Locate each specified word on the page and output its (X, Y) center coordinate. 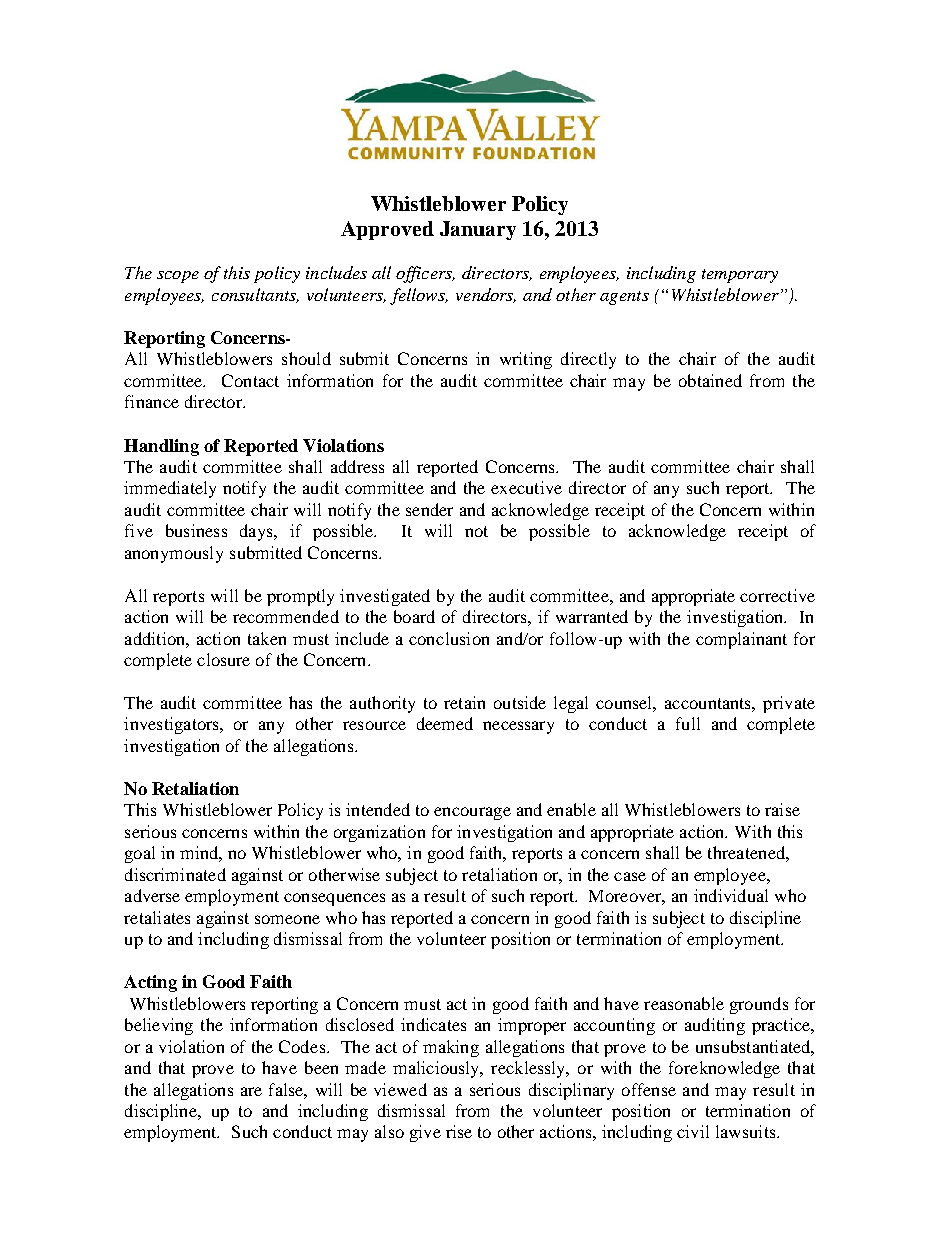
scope (178, 277)
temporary (740, 276)
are (251, 1091)
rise (459, 1131)
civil (693, 1131)
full (688, 723)
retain (464, 702)
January (478, 230)
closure (223, 659)
